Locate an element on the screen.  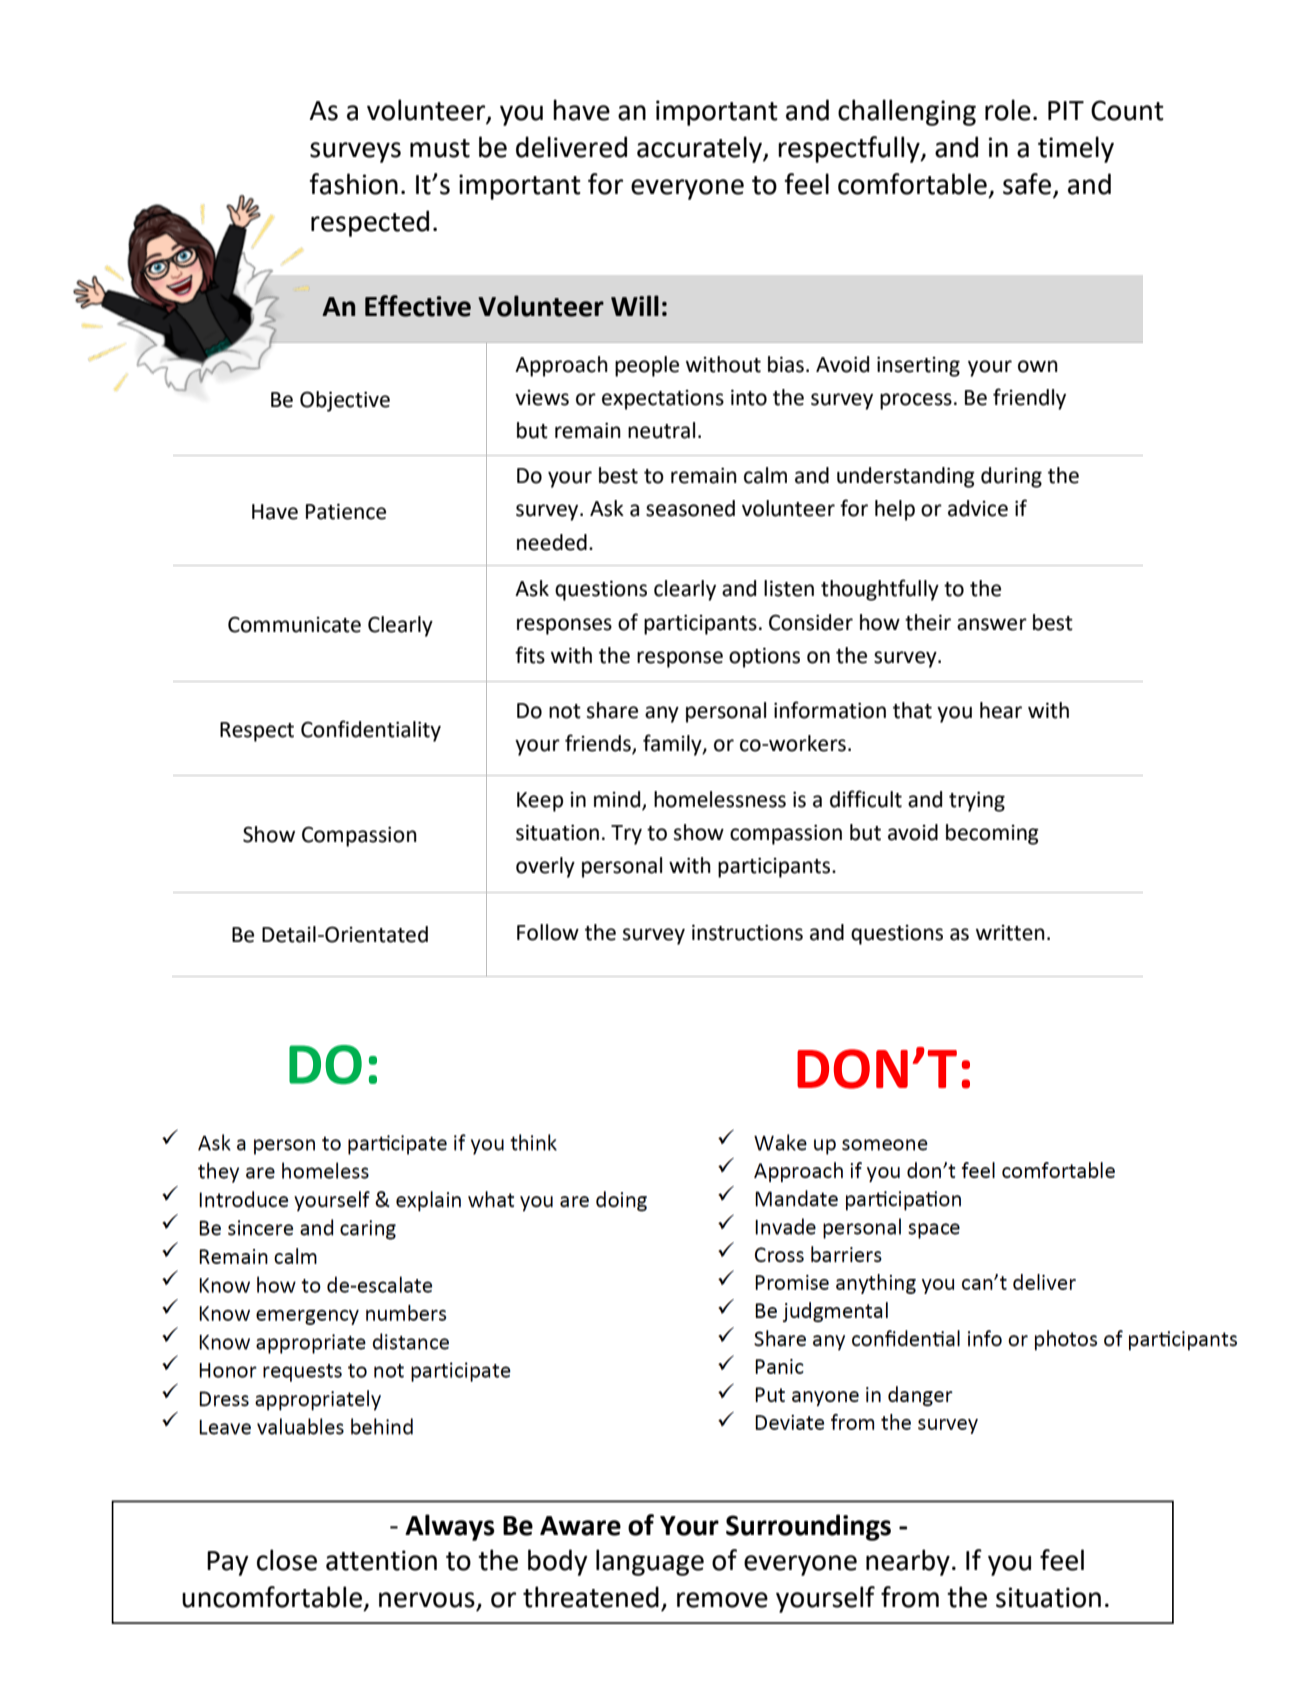
safe is located at coordinates (1028, 185).
